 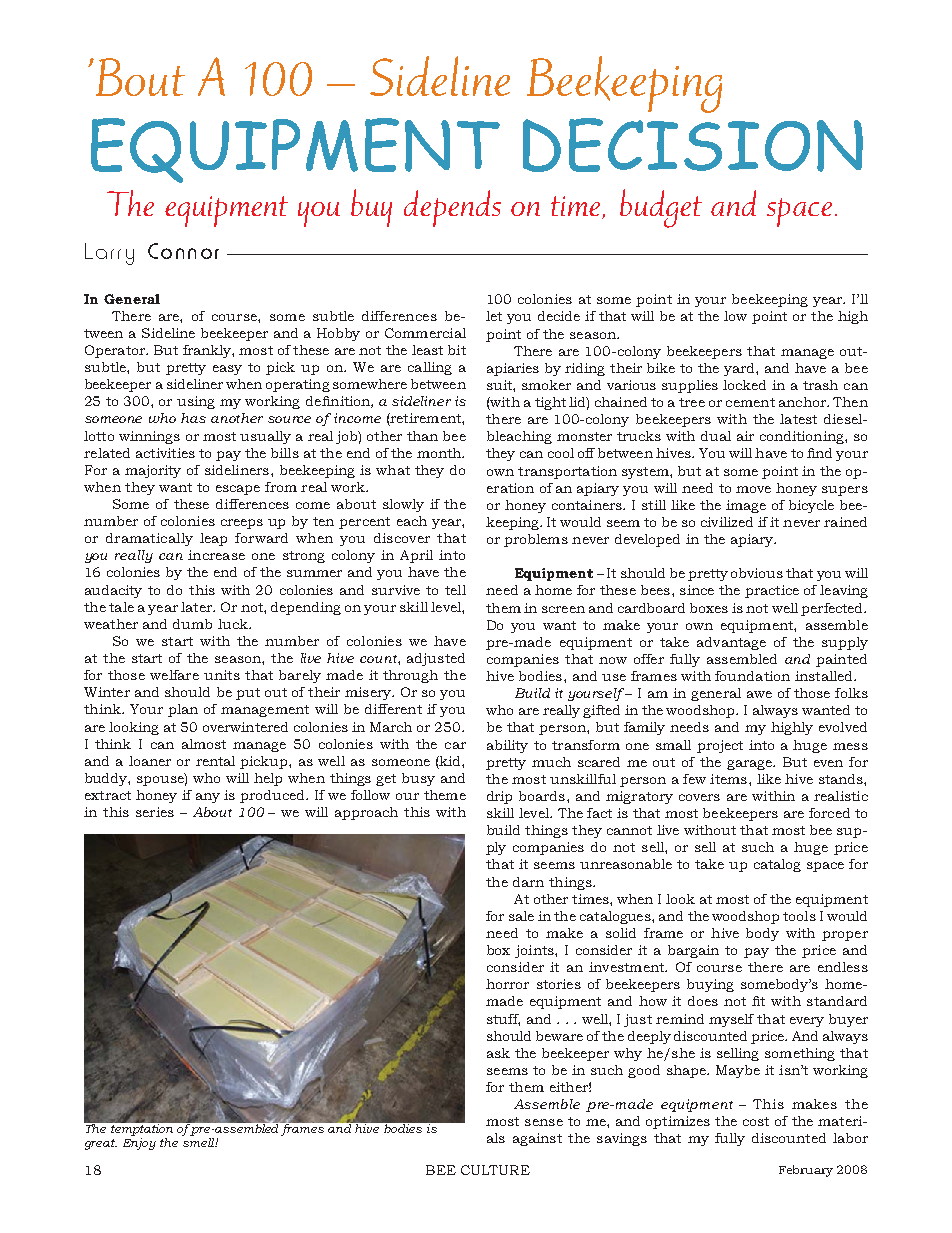 I want to click on Enjoy, so click(x=139, y=1144).
